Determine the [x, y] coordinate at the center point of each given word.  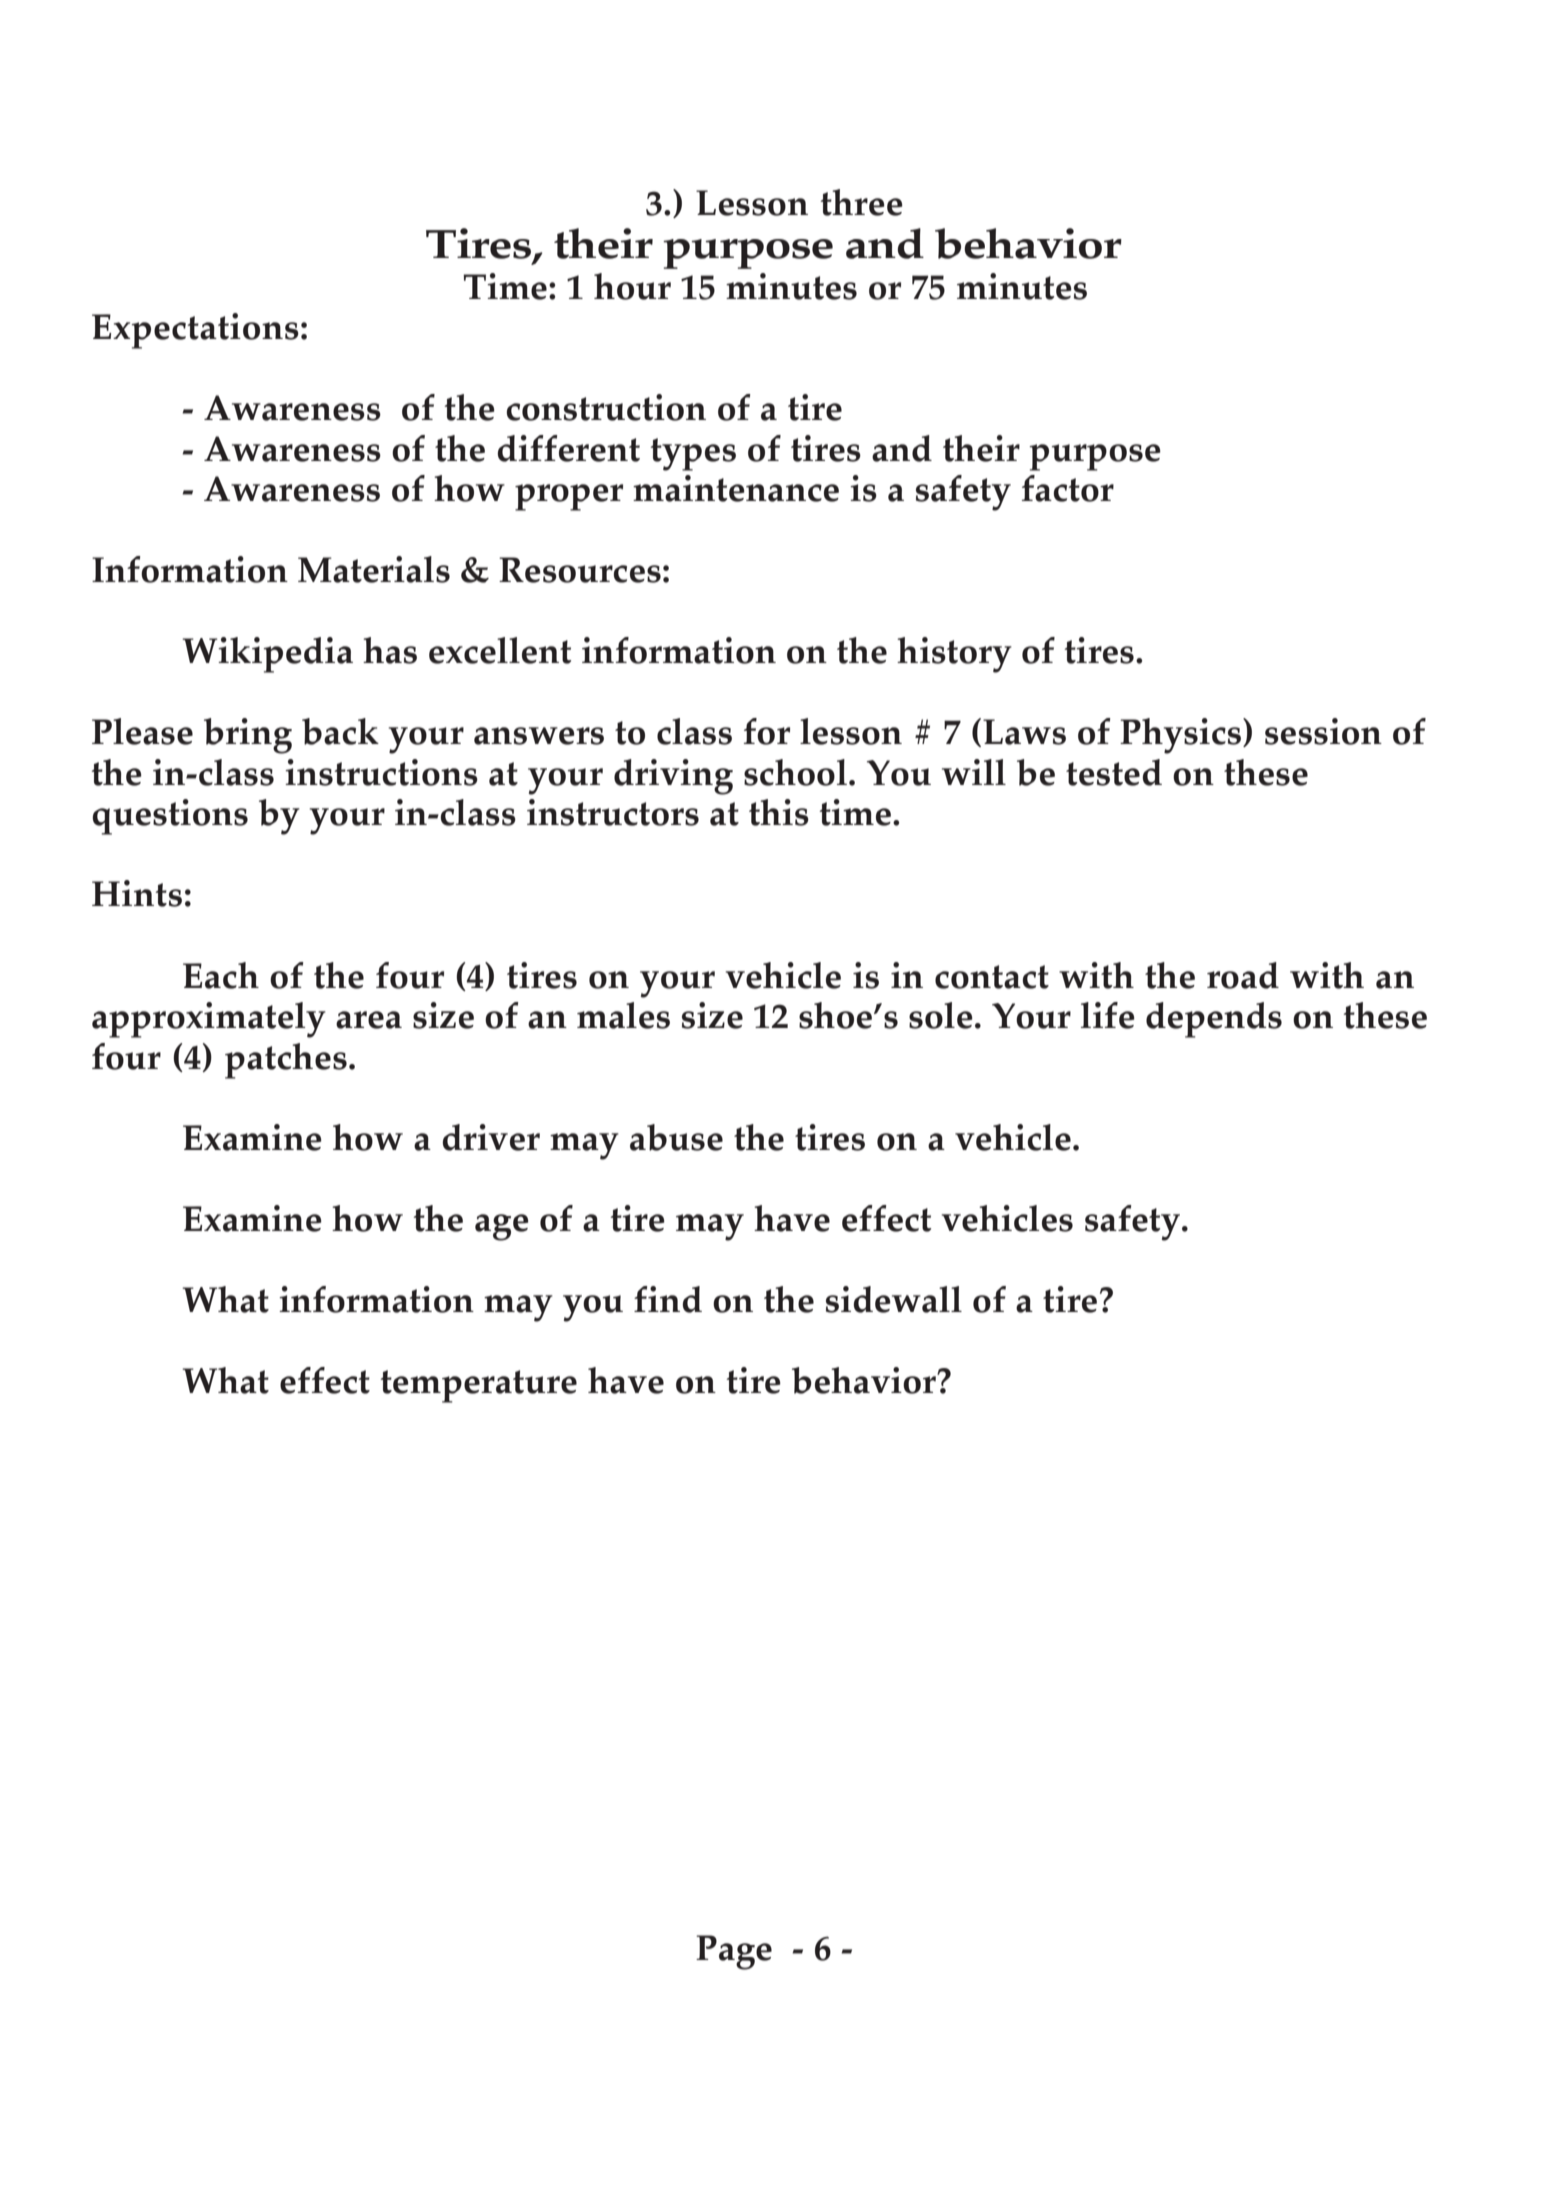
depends [1214, 1020]
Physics [1182, 736]
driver [491, 1137]
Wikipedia [267, 655]
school [795, 772]
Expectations [195, 331]
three [862, 202]
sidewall [894, 1299]
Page [734, 1952]
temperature [479, 1386]
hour [632, 286]
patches [286, 1061]
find [668, 1299]
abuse [676, 1137]
